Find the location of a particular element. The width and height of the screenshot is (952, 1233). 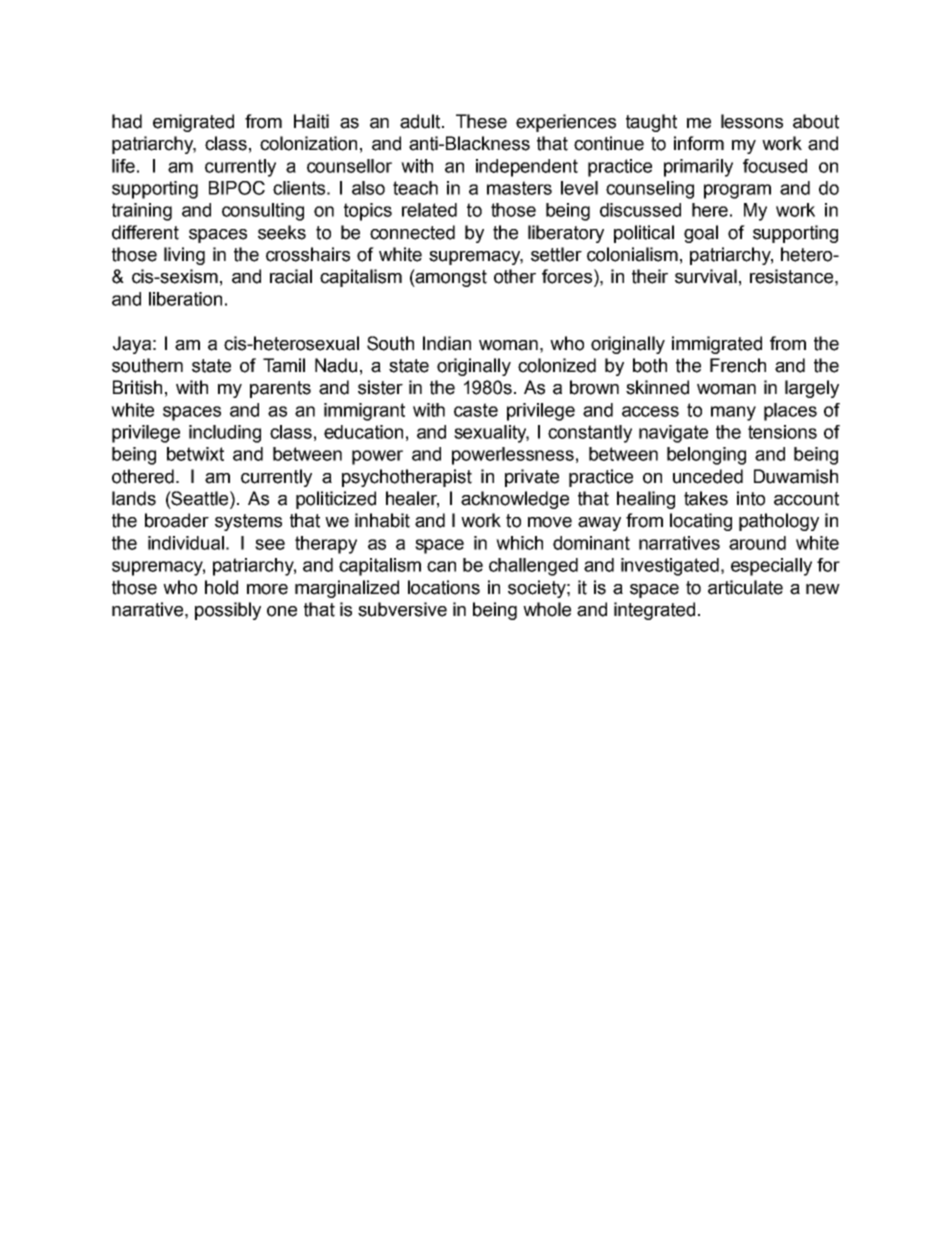

including is located at coordinates (225, 434).
